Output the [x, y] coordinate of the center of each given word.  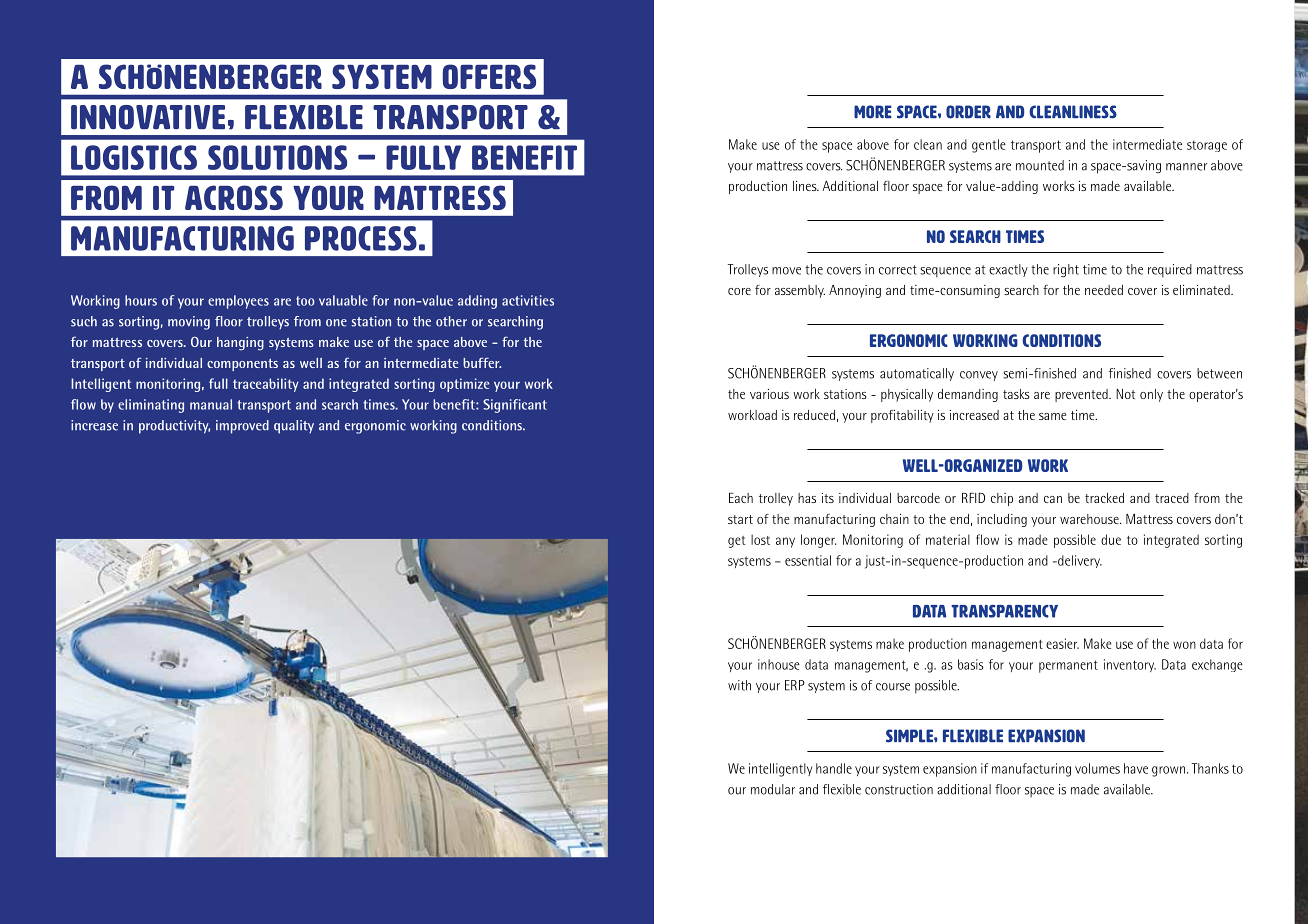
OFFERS [489, 76]
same [1052, 416]
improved [242, 427]
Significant [515, 406]
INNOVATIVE [148, 117]
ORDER [968, 112]
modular [773, 789]
